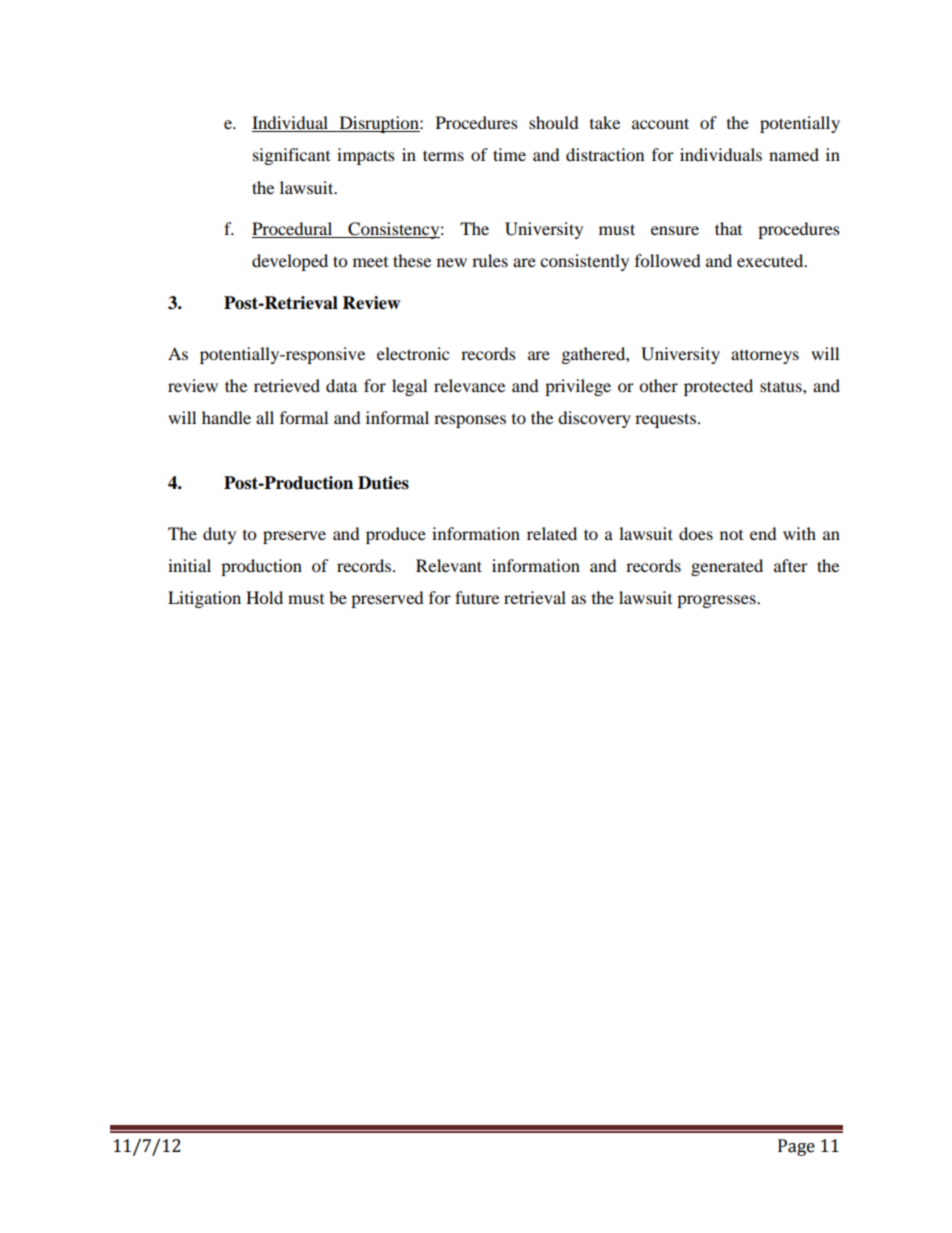 The width and height of the screenshot is (952, 1233). Describe the element at coordinates (291, 156) in the screenshot. I see `significant` at that location.
